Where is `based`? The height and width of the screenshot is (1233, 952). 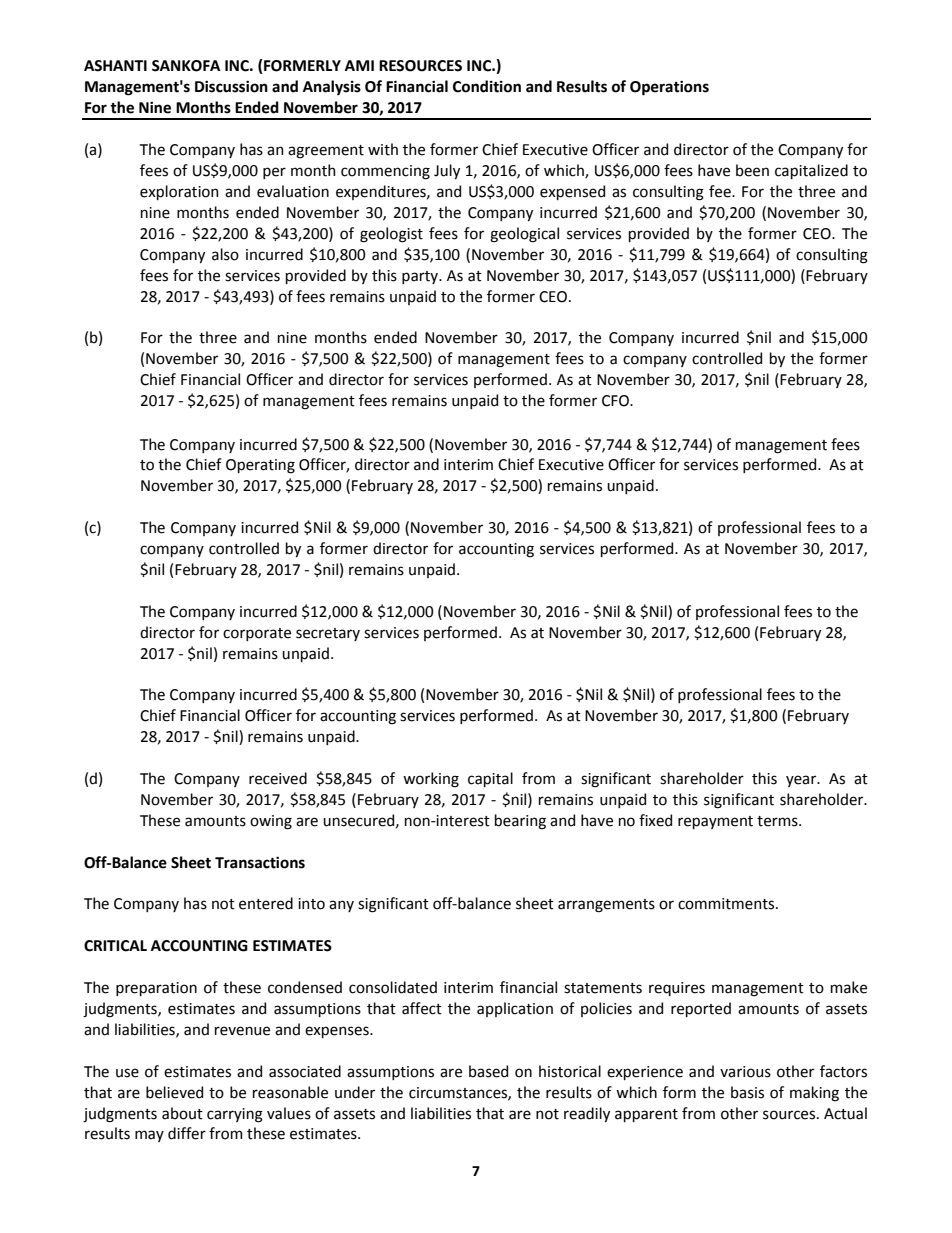
based is located at coordinates (488, 1071).
